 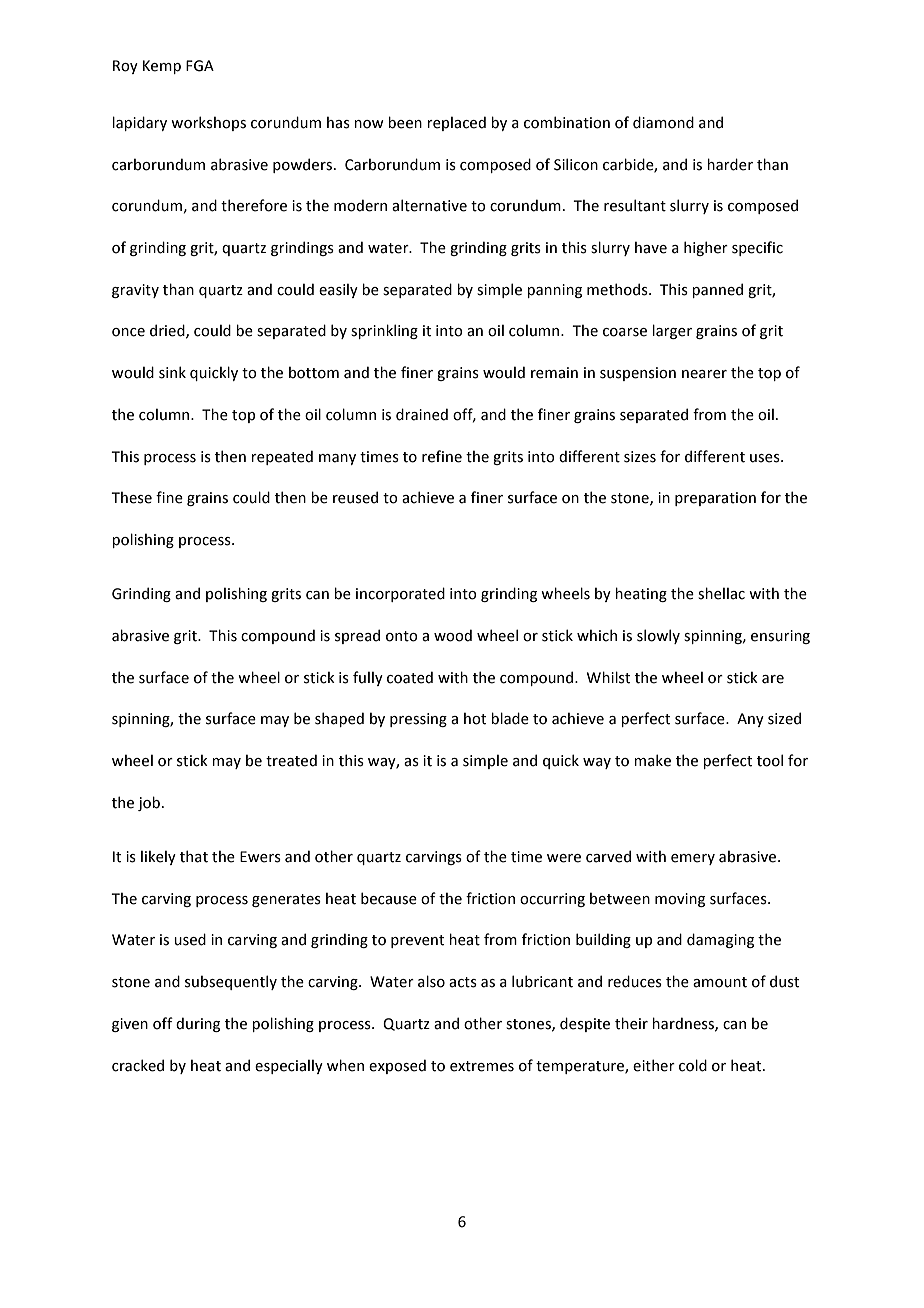 I want to click on workshops, so click(x=208, y=123).
